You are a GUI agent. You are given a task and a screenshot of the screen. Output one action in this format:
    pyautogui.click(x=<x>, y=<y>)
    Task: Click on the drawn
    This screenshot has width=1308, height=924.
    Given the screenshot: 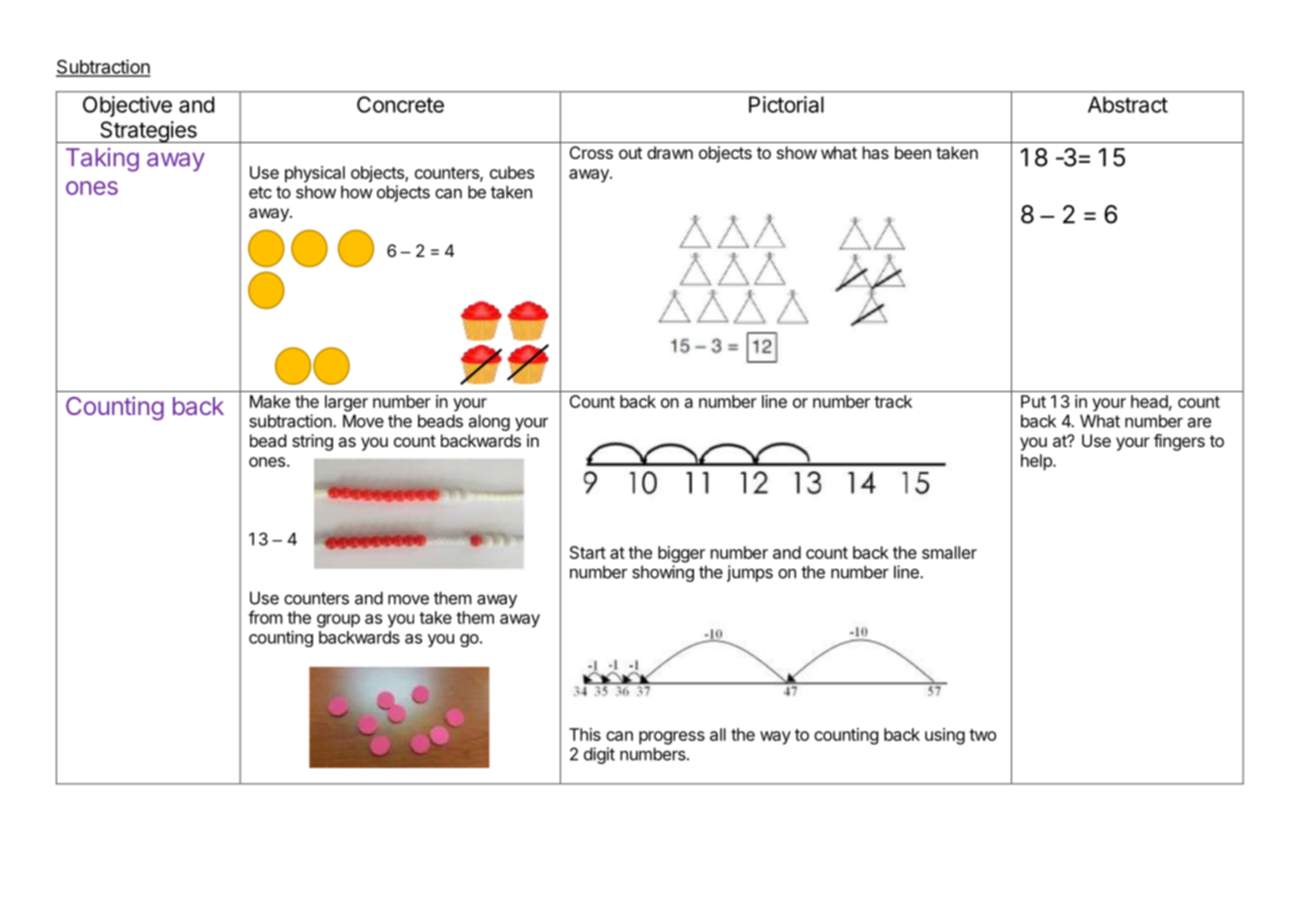 What is the action you would take?
    pyautogui.click(x=670, y=152)
